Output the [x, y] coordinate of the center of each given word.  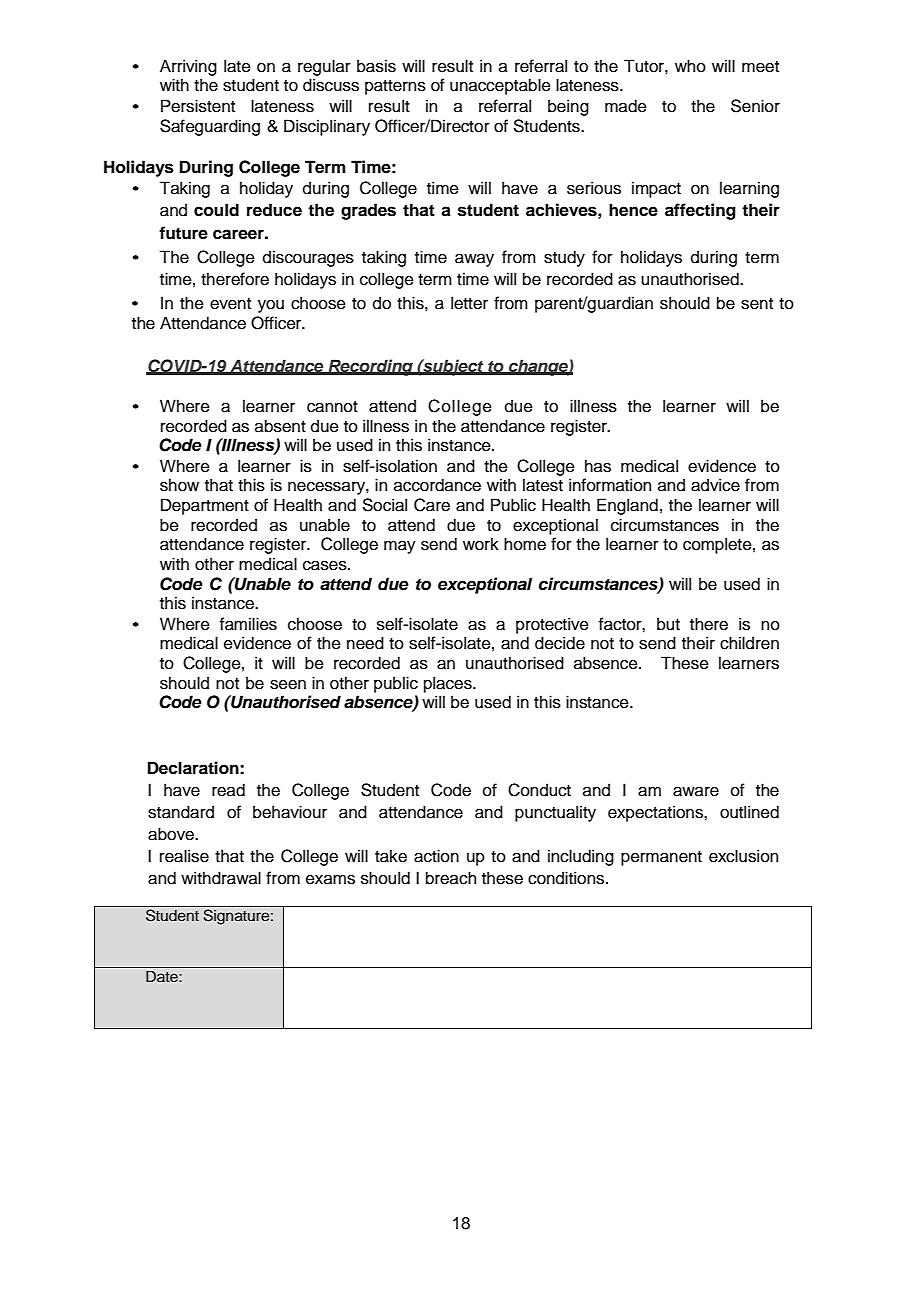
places [449, 684]
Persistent [198, 106]
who [690, 66]
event [230, 304]
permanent [661, 858]
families [248, 624]
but [668, 624]
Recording [370, 367]
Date [163, 976]
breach [451, 878]
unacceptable [500, 86]
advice [715, 485]
